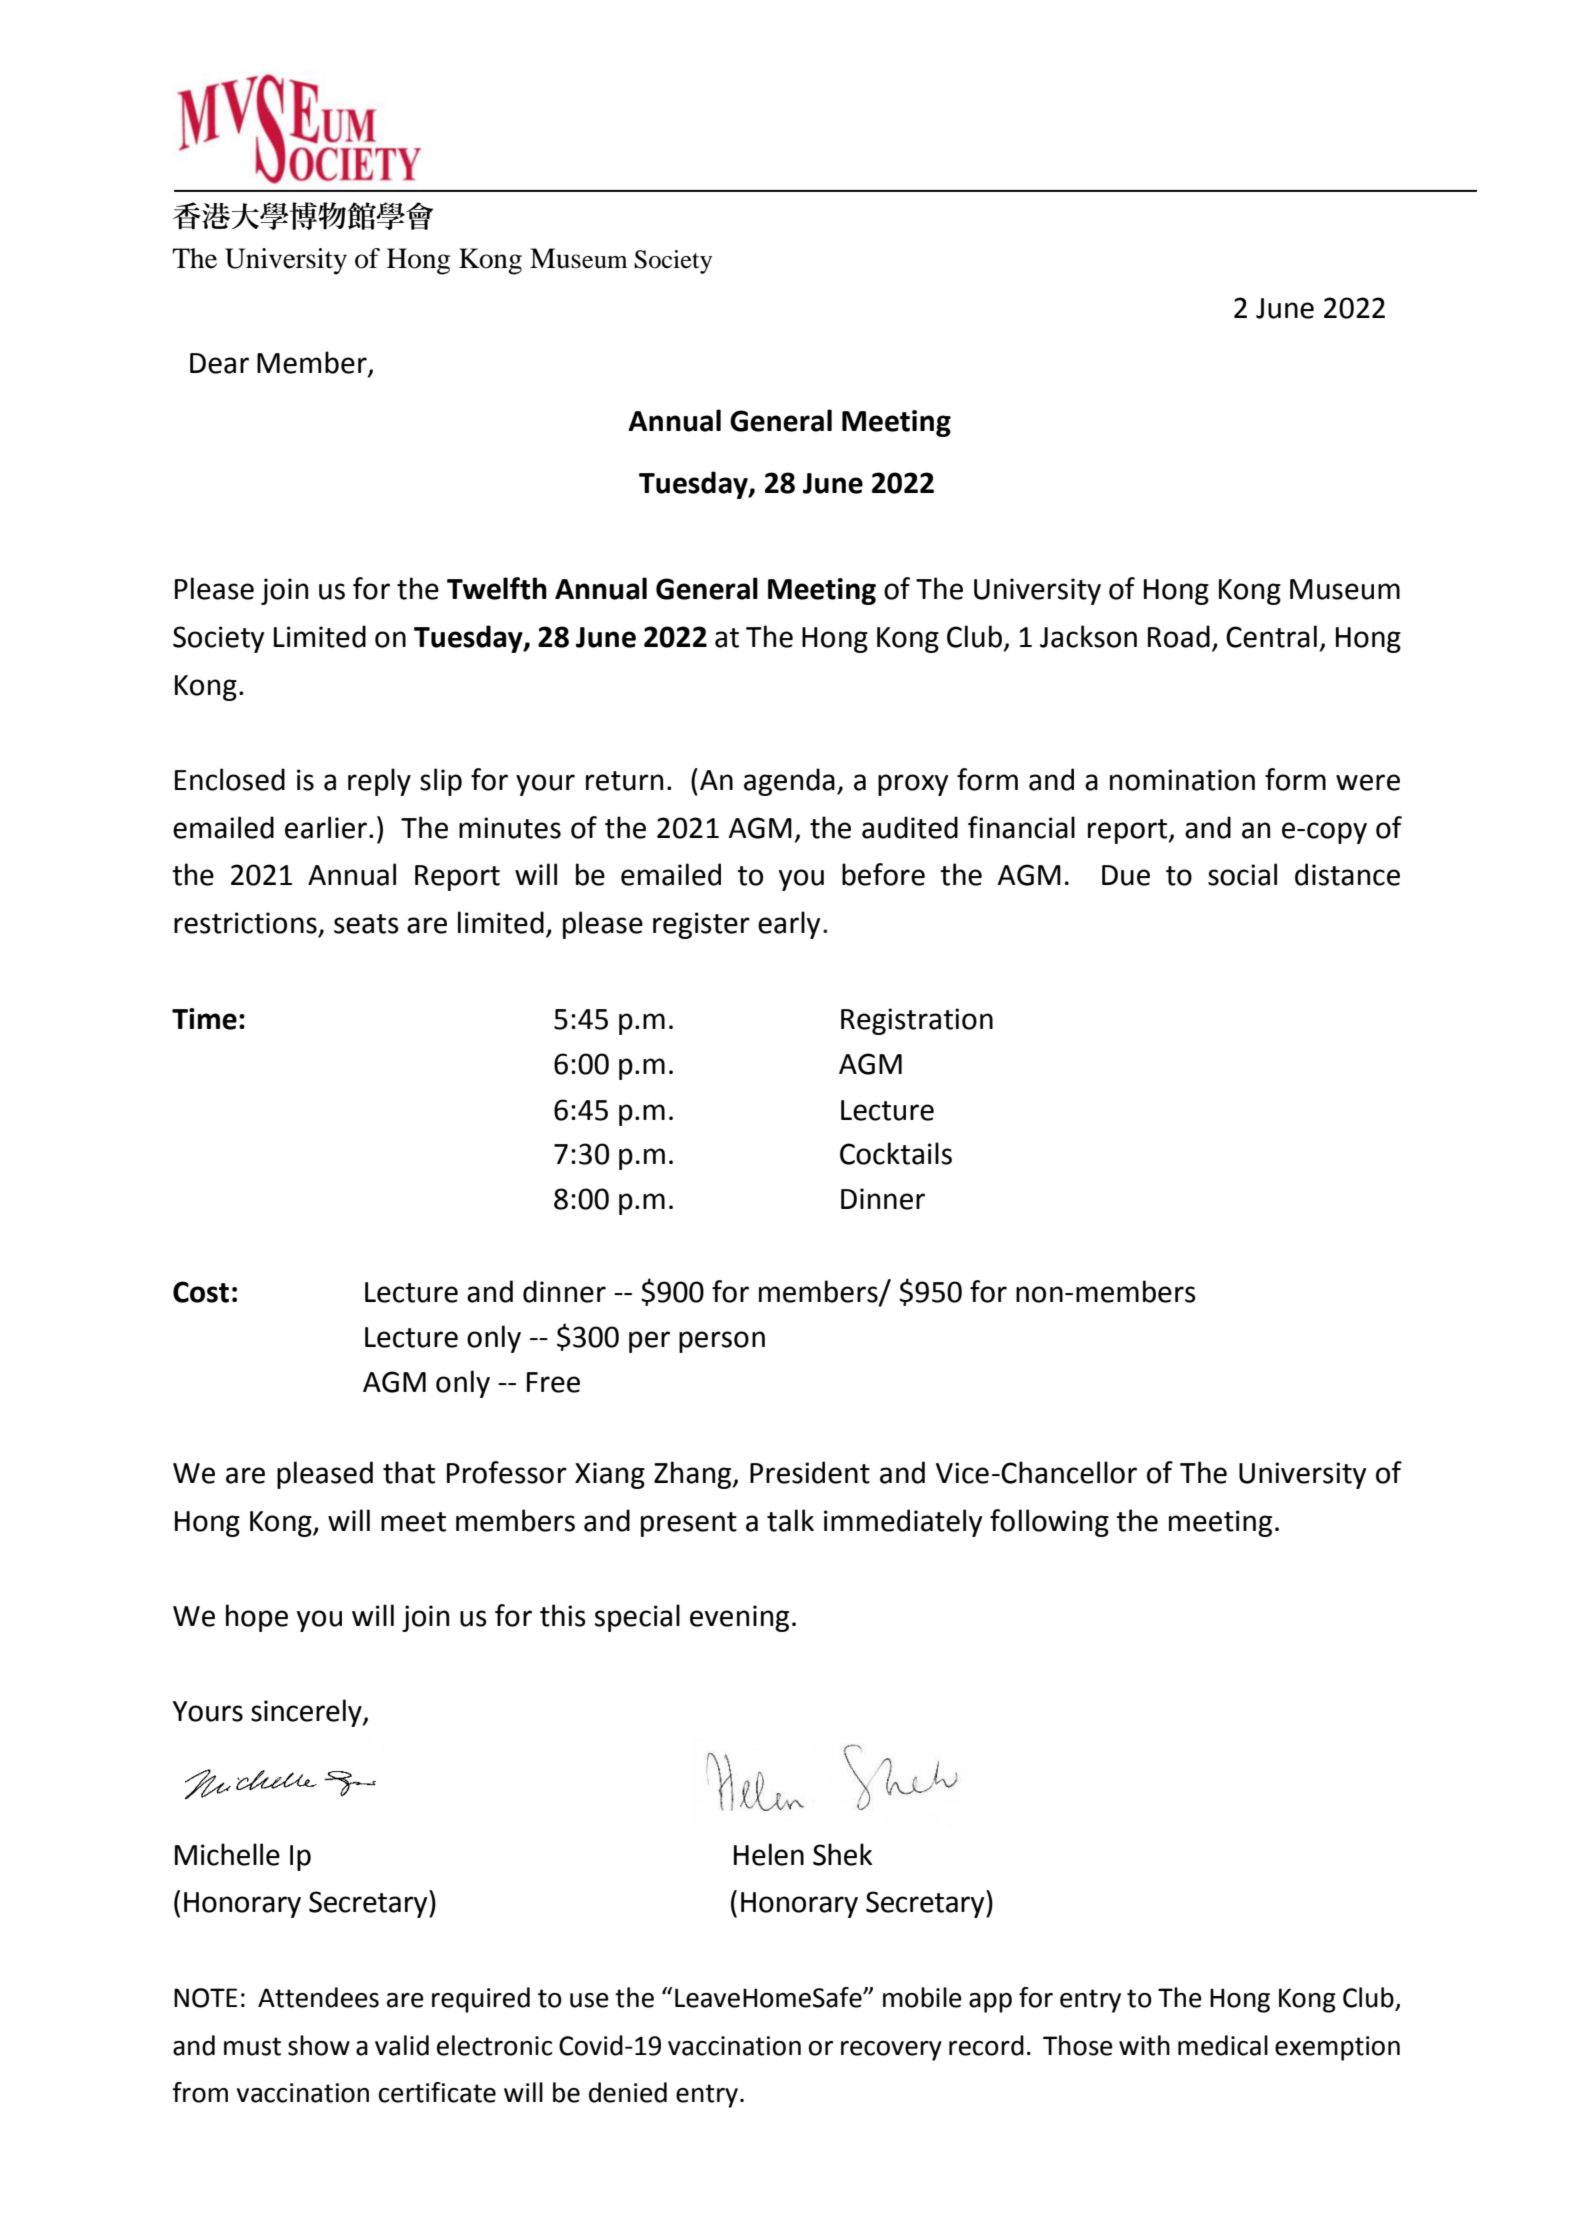 The height and width of the image is (2226, 1574). What do you see at coordinates (409, 1472) in the image?
I see `that` at bounding box center [409, 1472].
